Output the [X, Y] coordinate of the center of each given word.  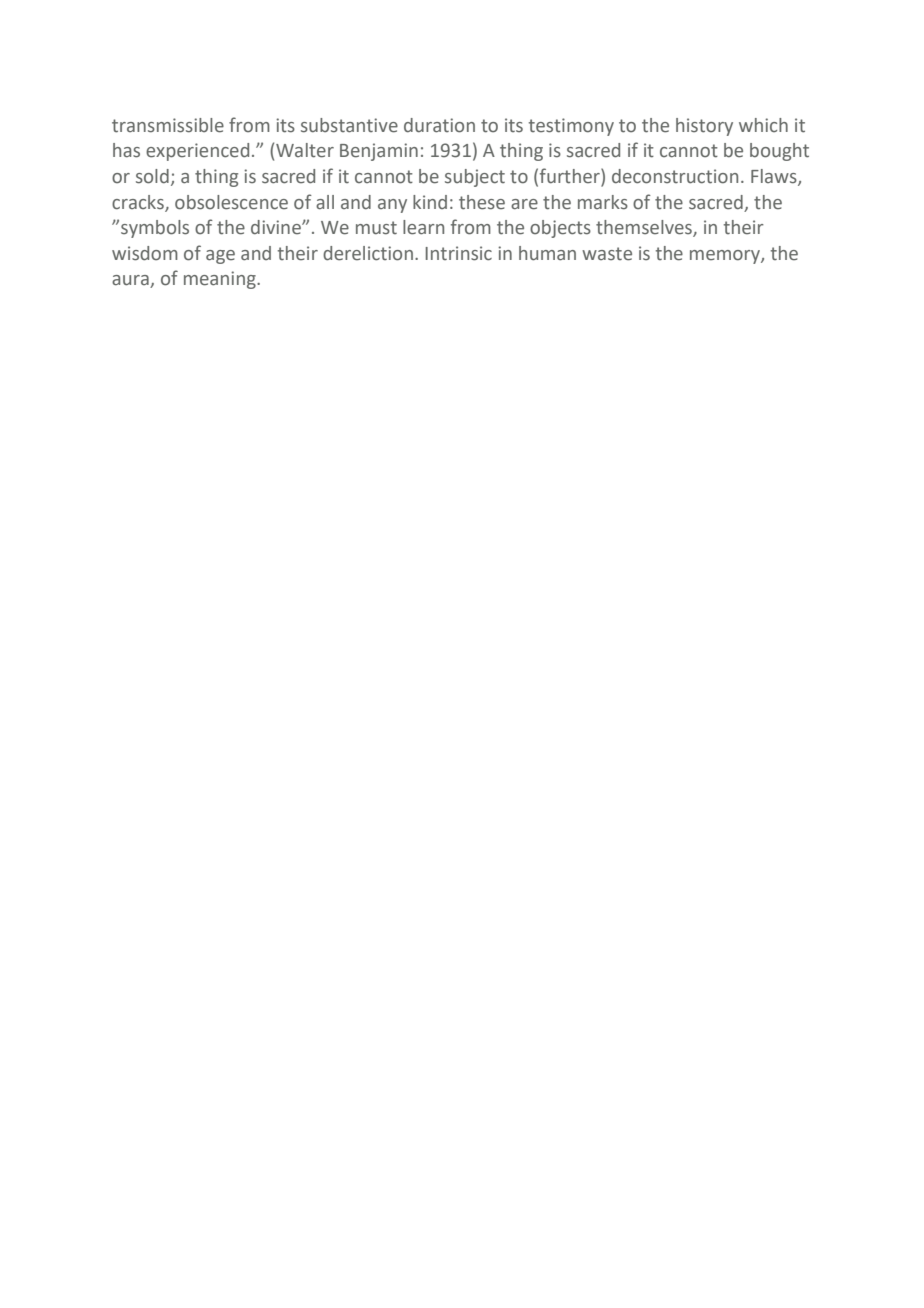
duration [439, 125]
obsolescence [231, 202]
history [704, 127]
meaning [221, 280]
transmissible [168, 125]
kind [430, 202]
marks [603, 202]
